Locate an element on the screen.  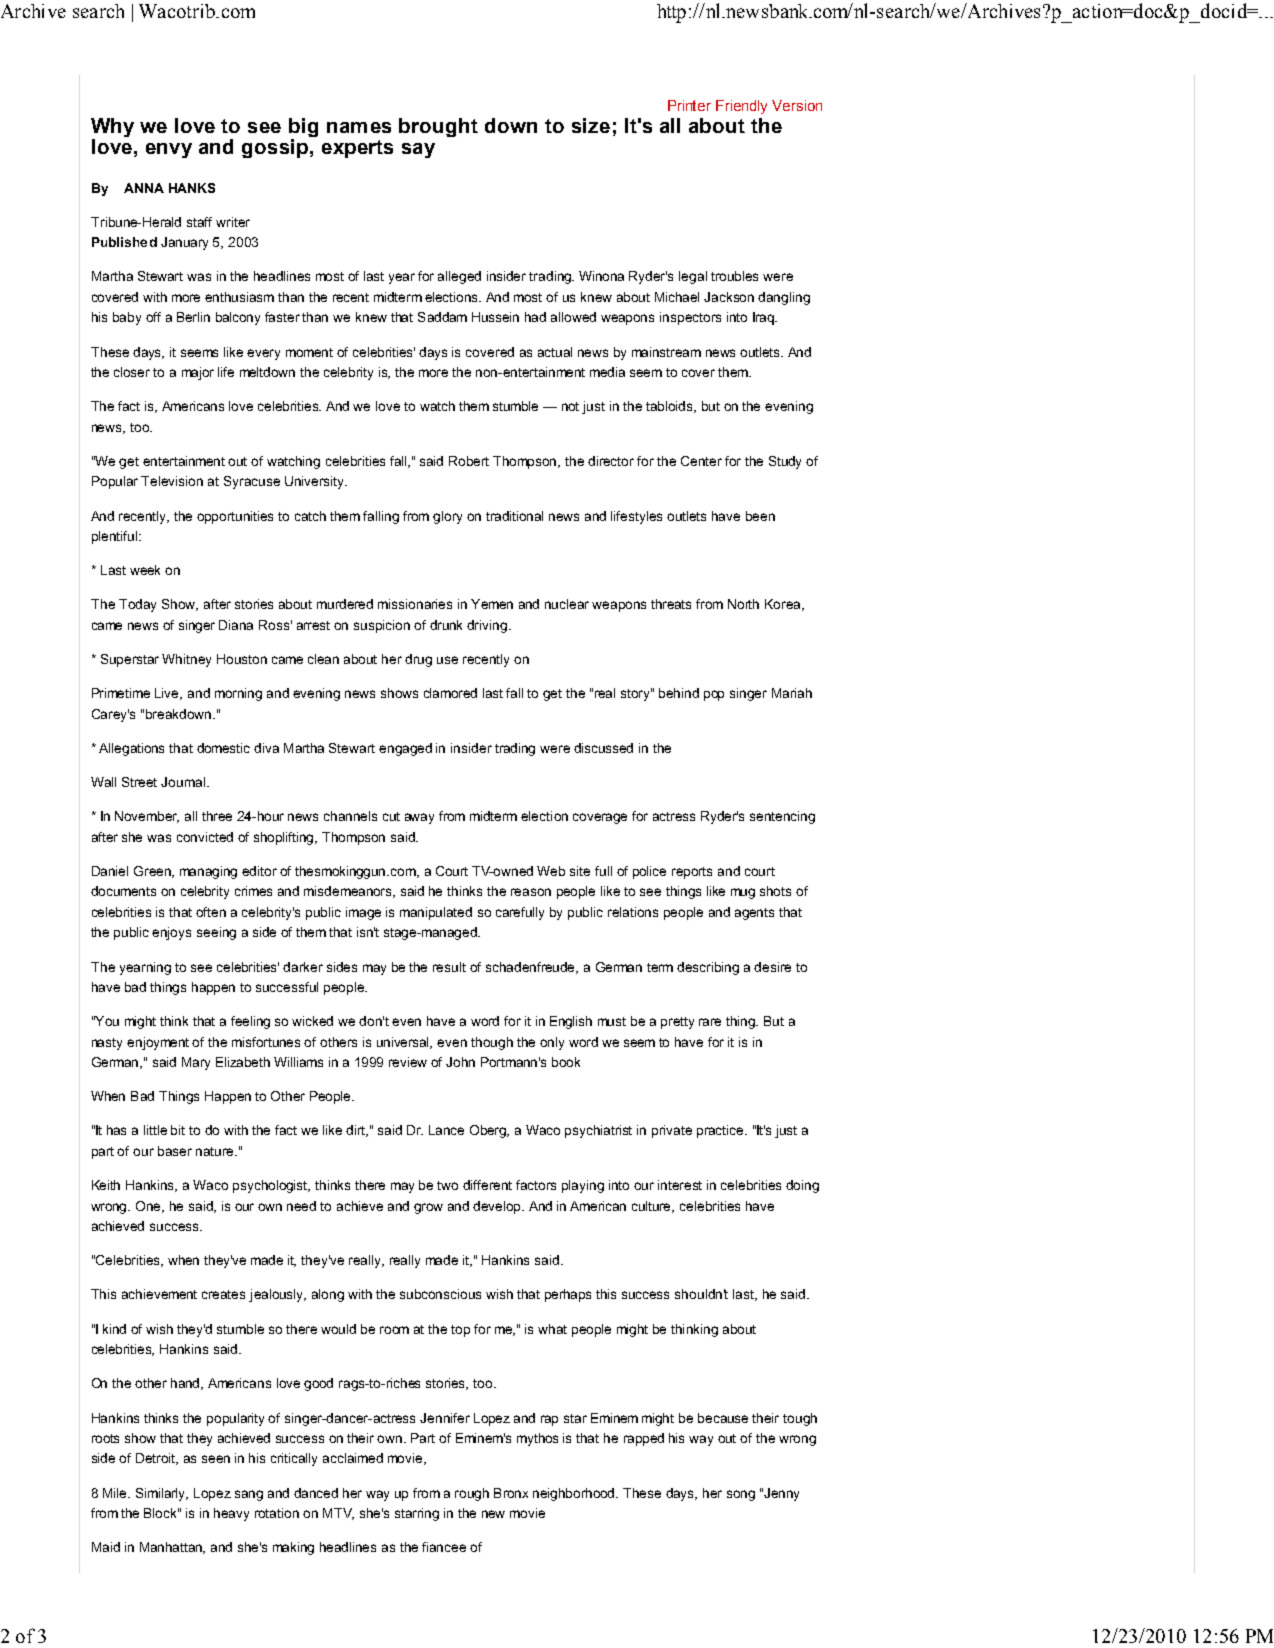
Center is located at coordinates (701, 461).
